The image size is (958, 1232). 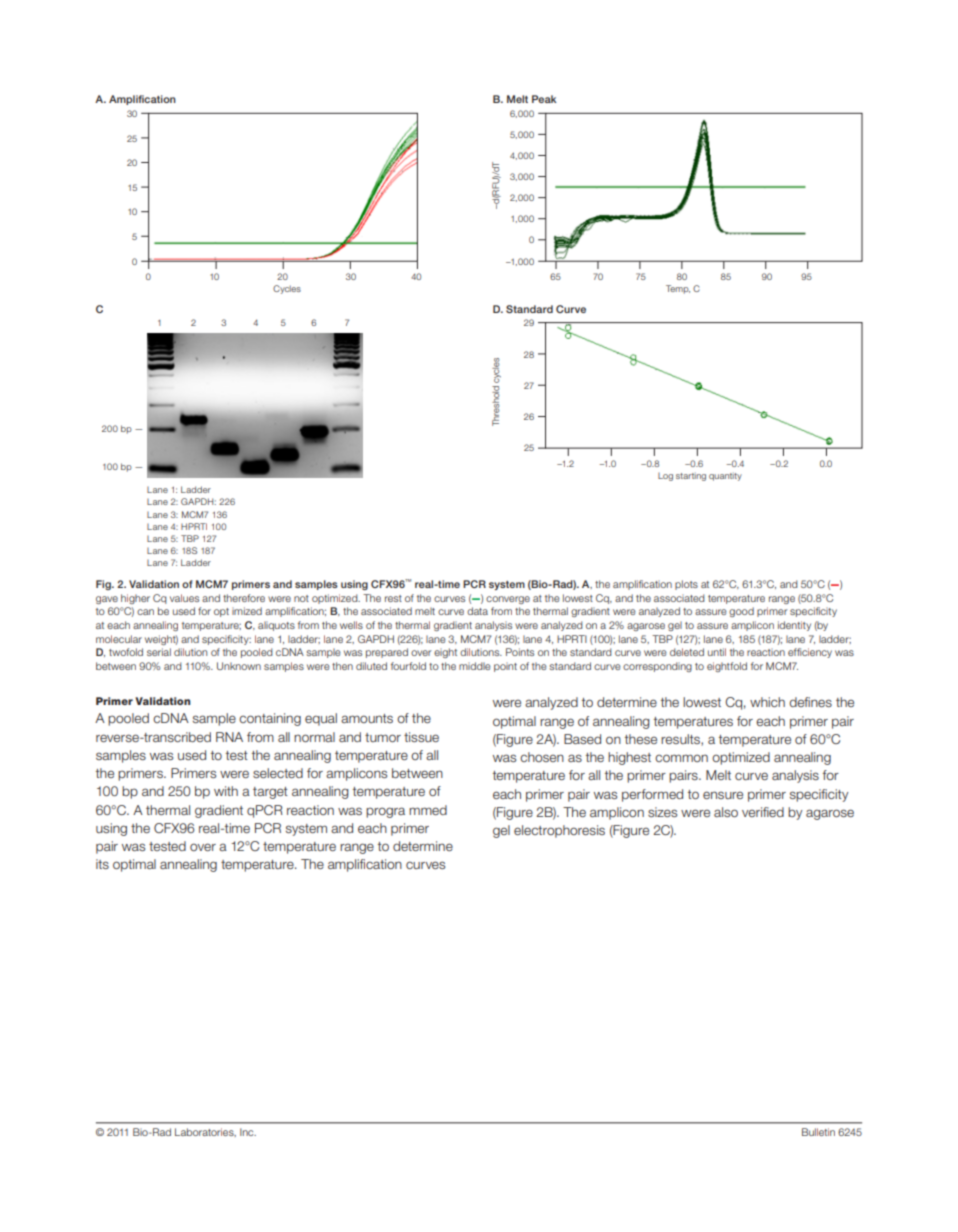 What do you see at coordinates (559, 831) in the image?
I see `electrophoresis` at bounding box center [559, 831].
